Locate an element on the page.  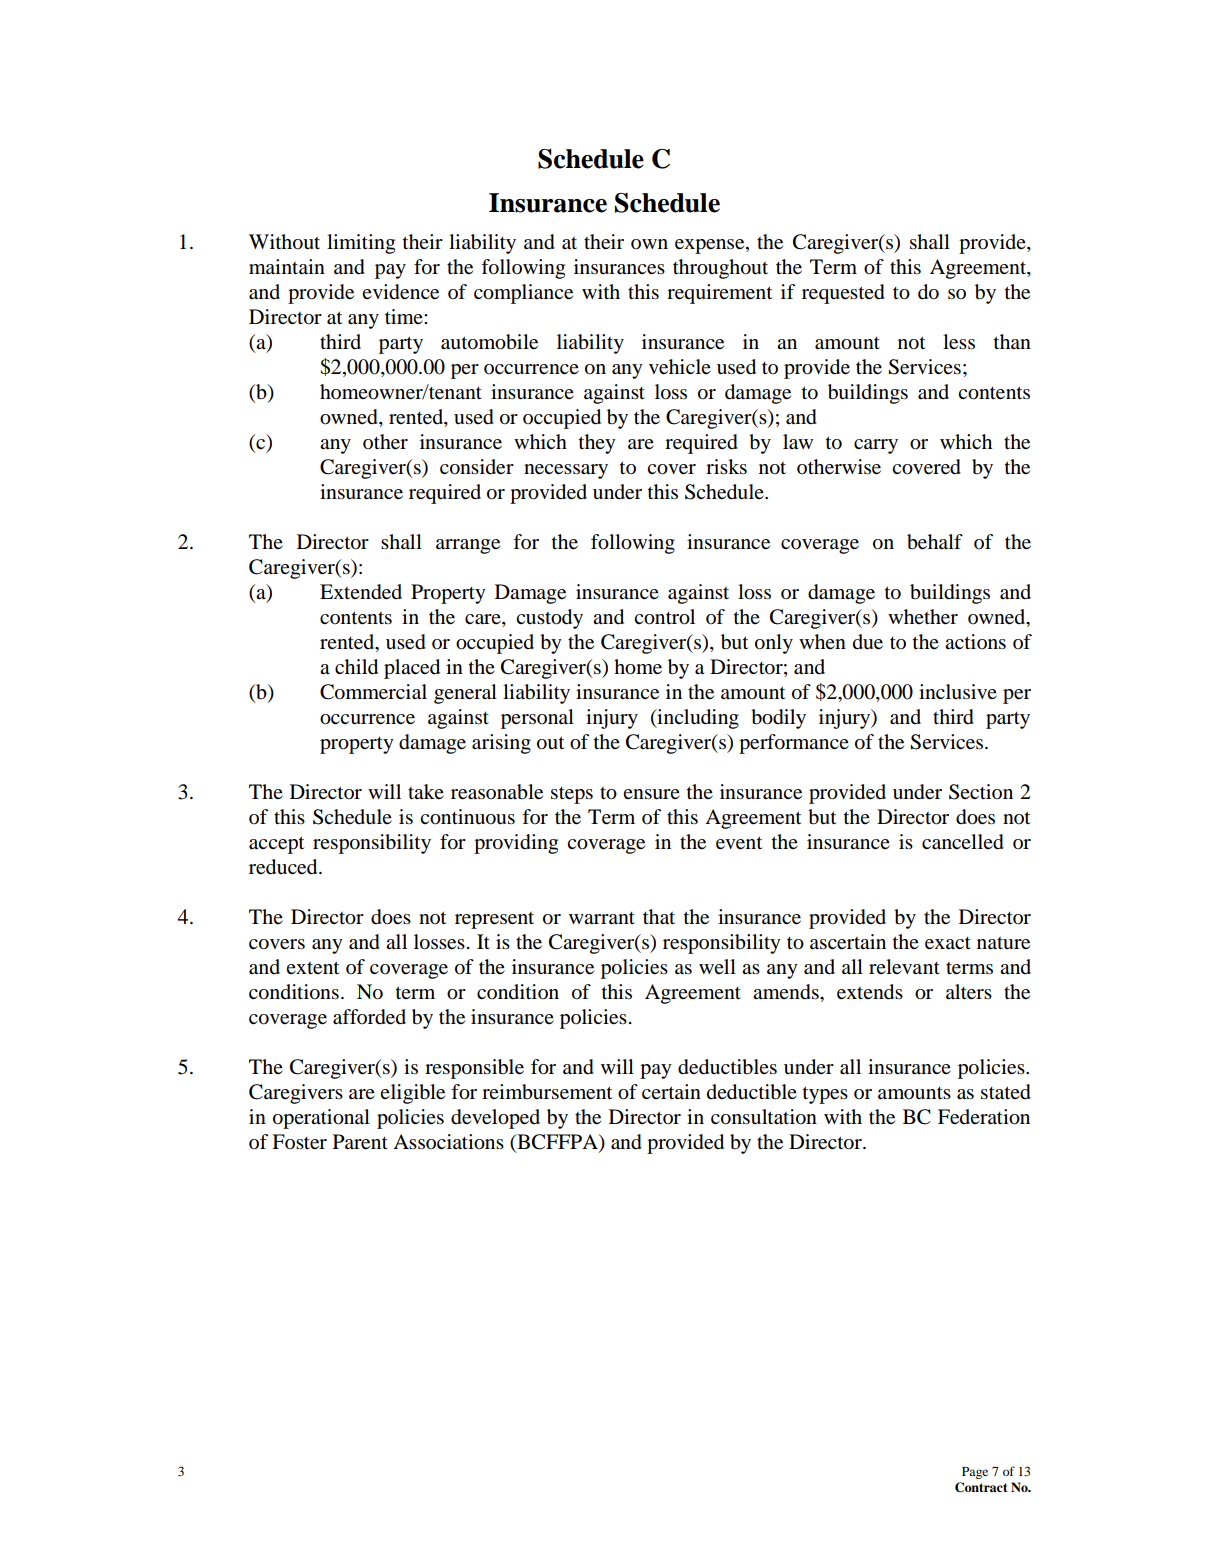
evidence is located at coordinates (400, 292).
